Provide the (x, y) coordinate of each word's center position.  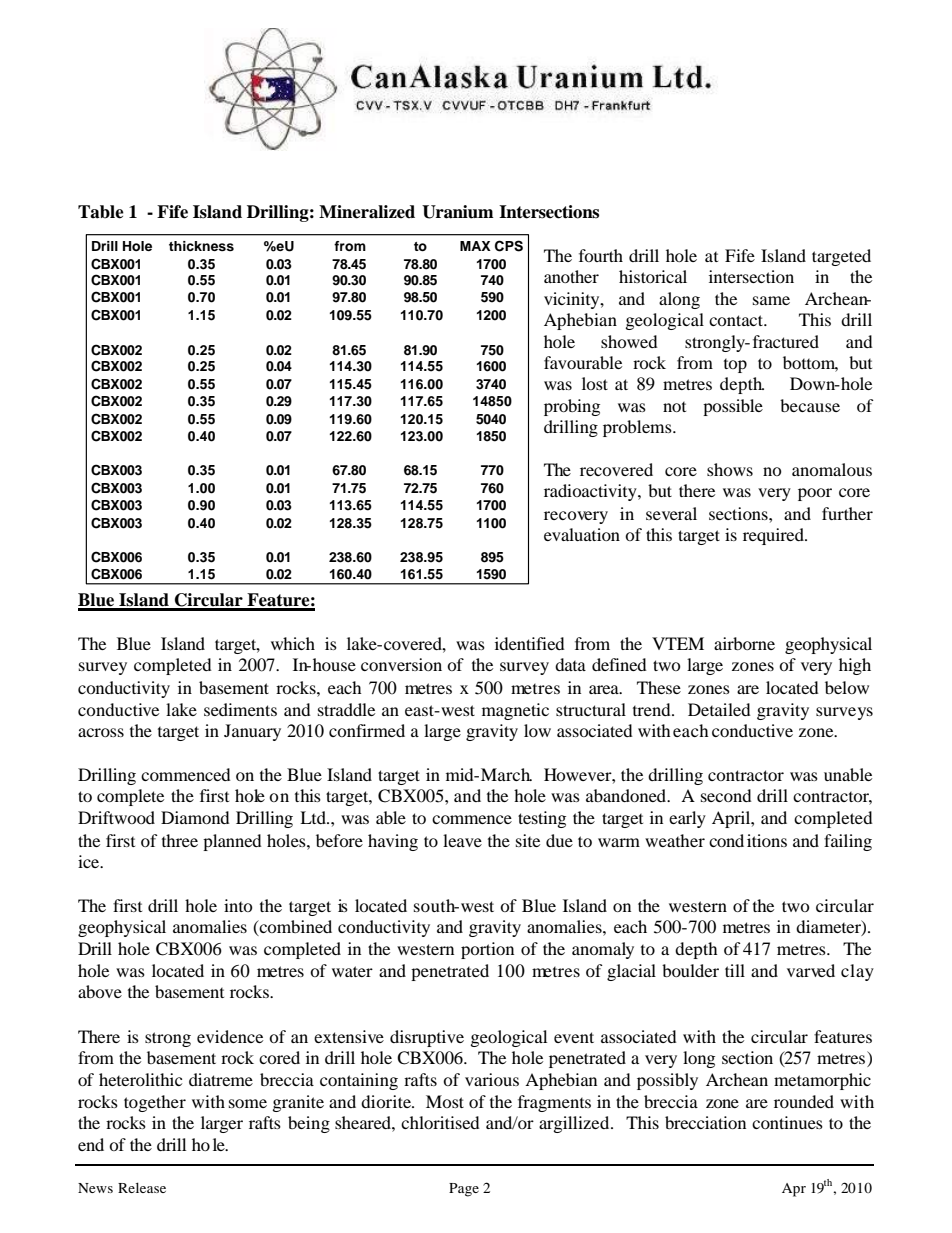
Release (142, 1187)
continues (787, 1122)
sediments (240, 709)
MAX (475, 246)
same (771, 300)
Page (464, 1190)
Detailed (719, 709)
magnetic (515, 711)
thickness (201, 246)
